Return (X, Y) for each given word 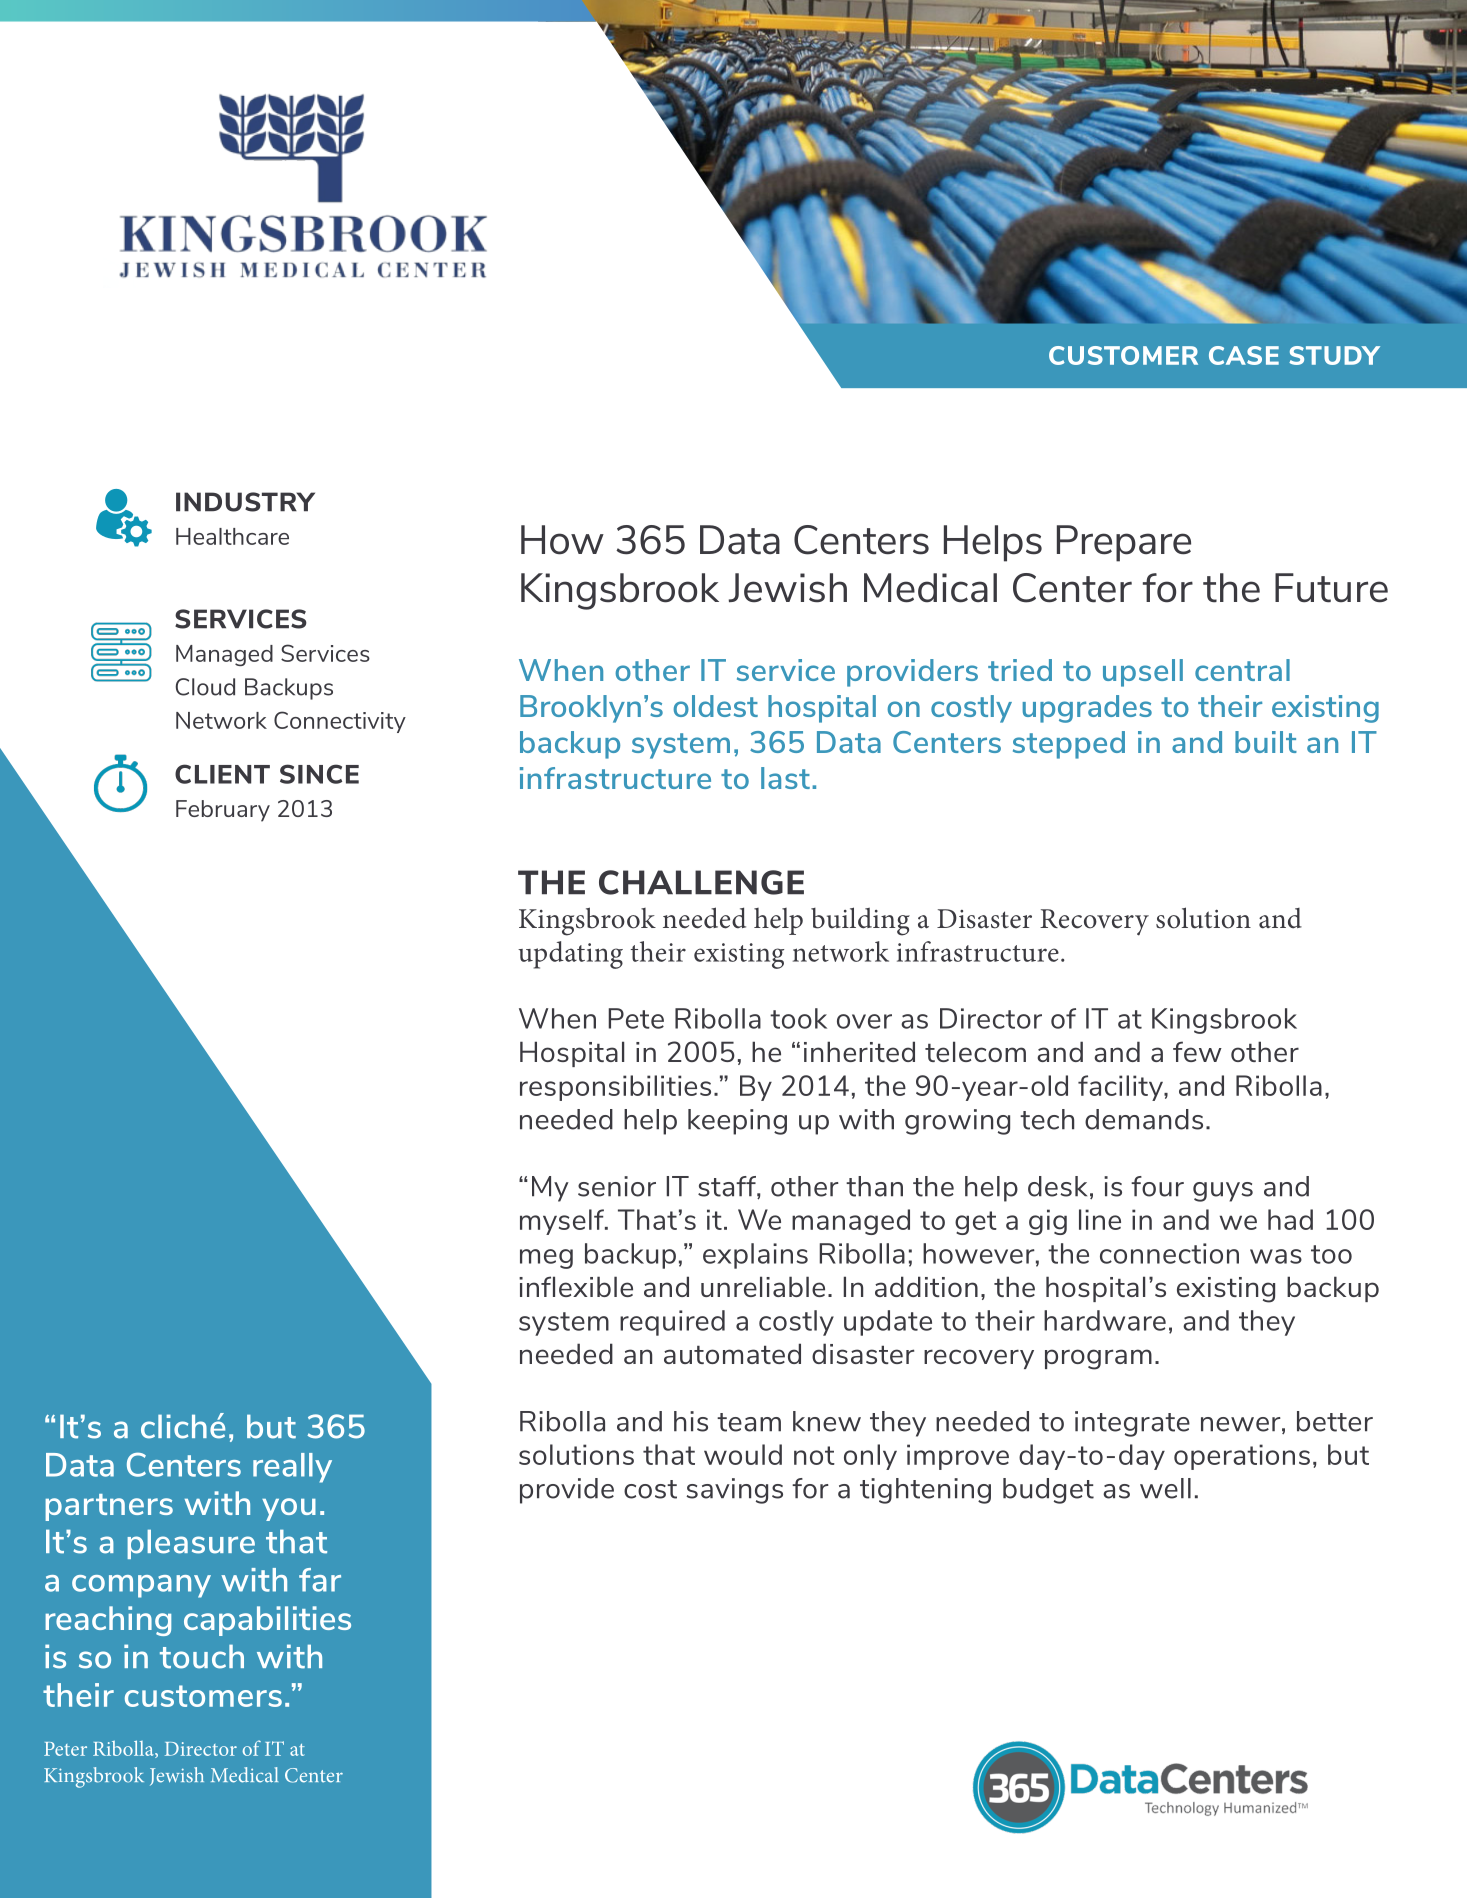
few (1197, 1051)
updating (570, 955)
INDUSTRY (245, 502)
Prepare (1124, 543)
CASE (1244, 355)
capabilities (267, 1621)
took (798, 1018)
